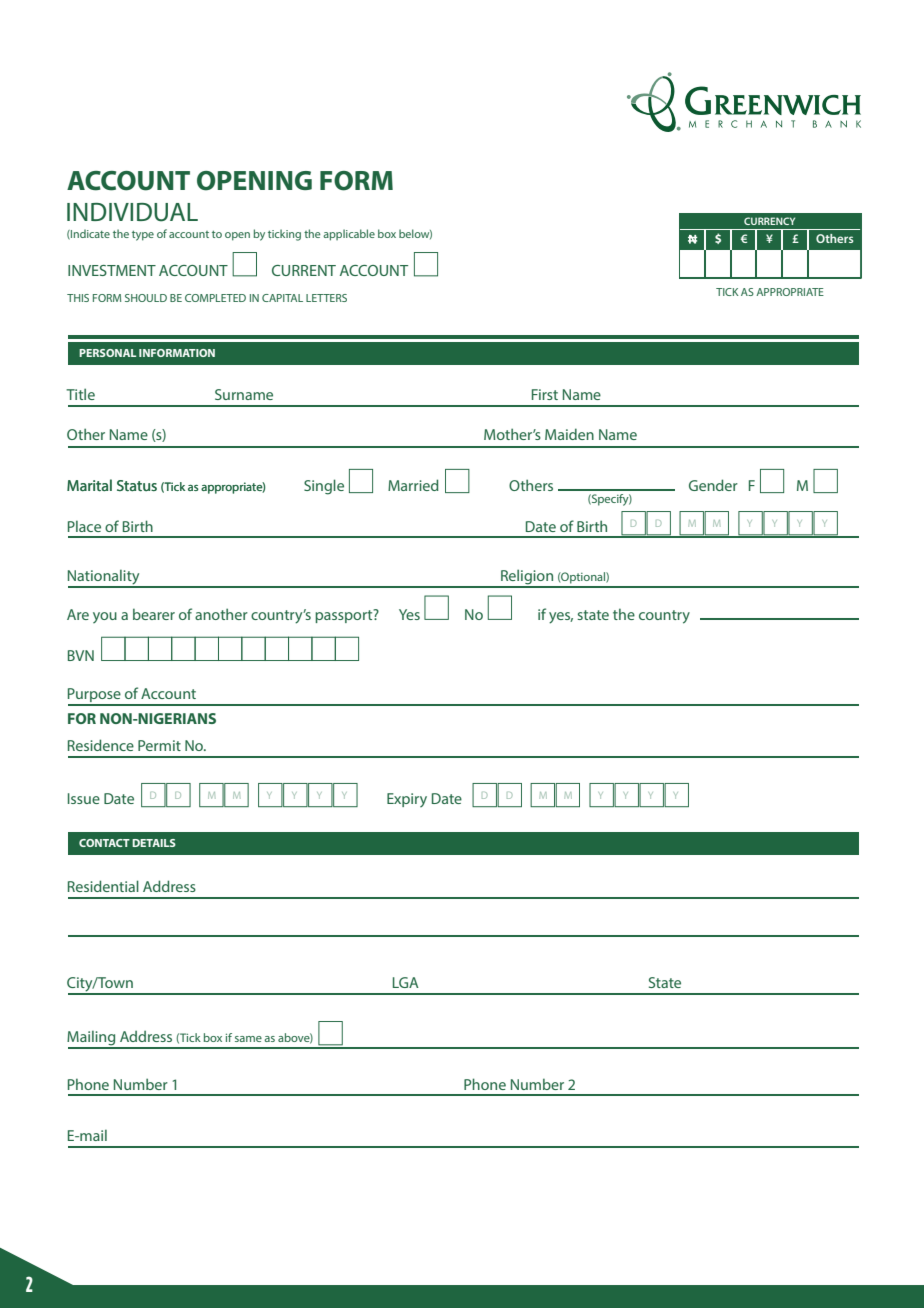 The image size is (924, 1308). Describe the element at coordinates (349, 235) in the screenshot. I see `applicable` at that location.
